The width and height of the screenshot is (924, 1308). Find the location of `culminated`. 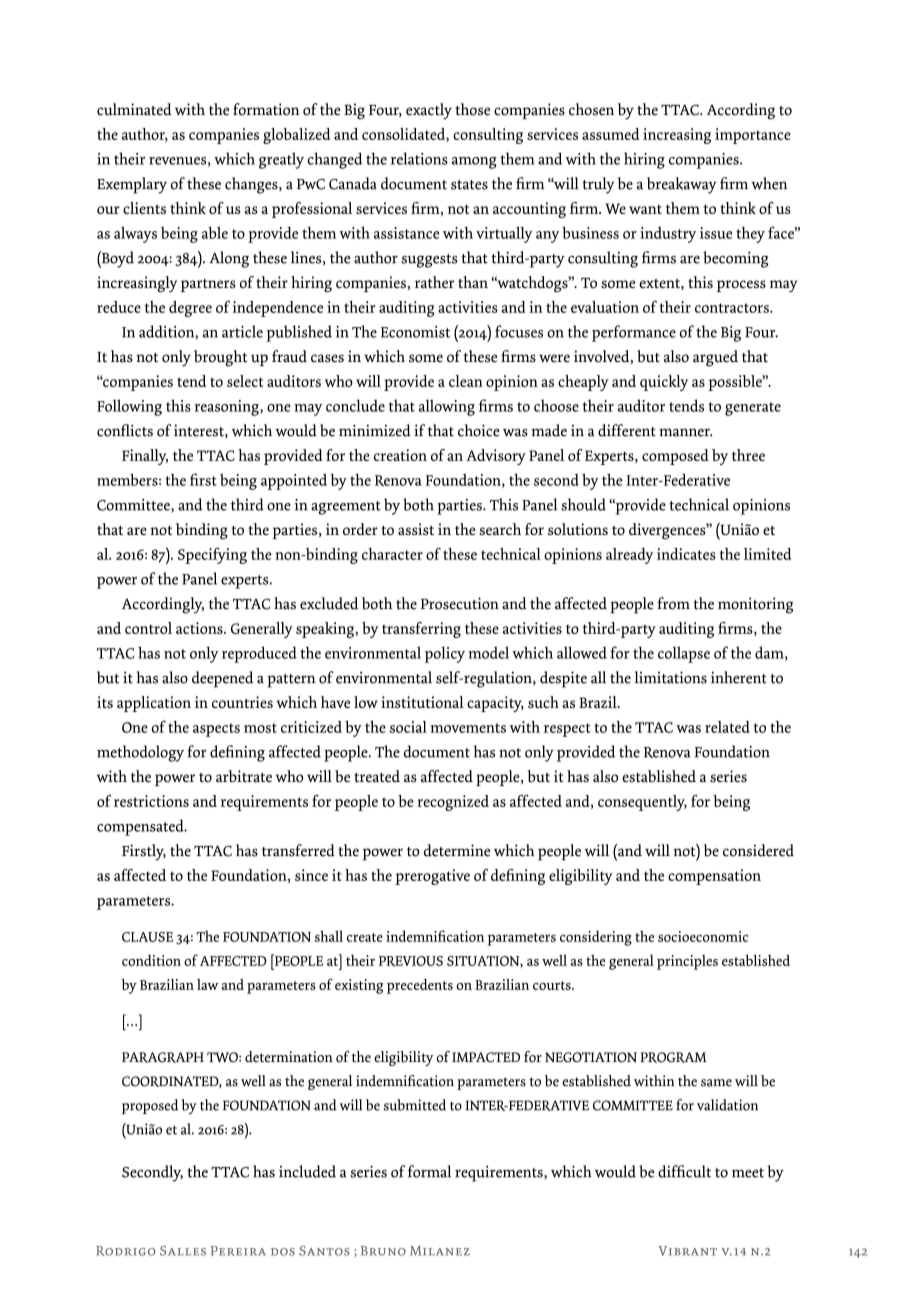

culminated is located at coordinates (134, 109).
